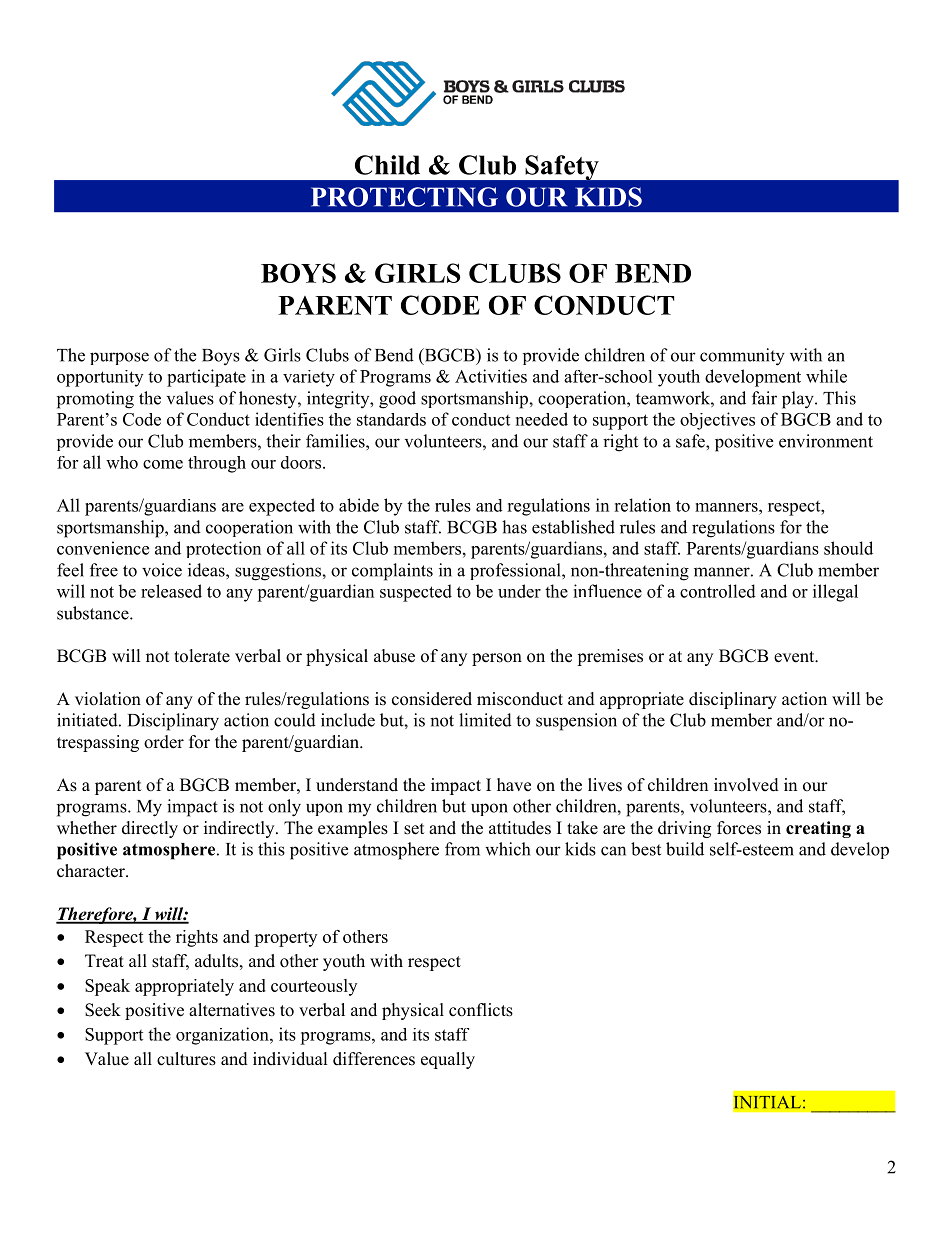 This document has height=1233, width=952. What do you see at coordinates (404, 197) in the document?
I see `PROTECTING` at bounding box center [404, 197].
